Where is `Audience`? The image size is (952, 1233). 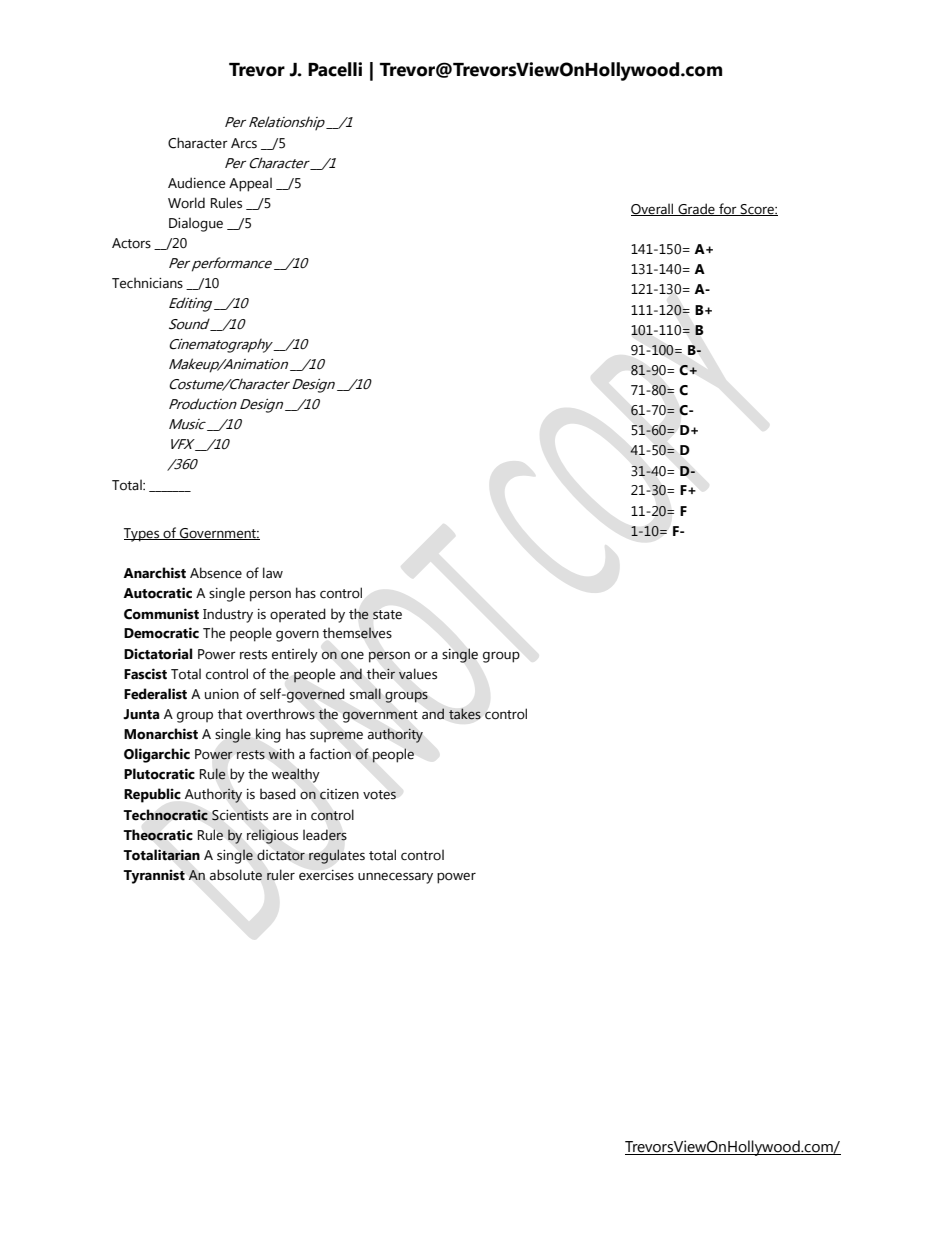 Audience is located at coordinates (196, 183).
